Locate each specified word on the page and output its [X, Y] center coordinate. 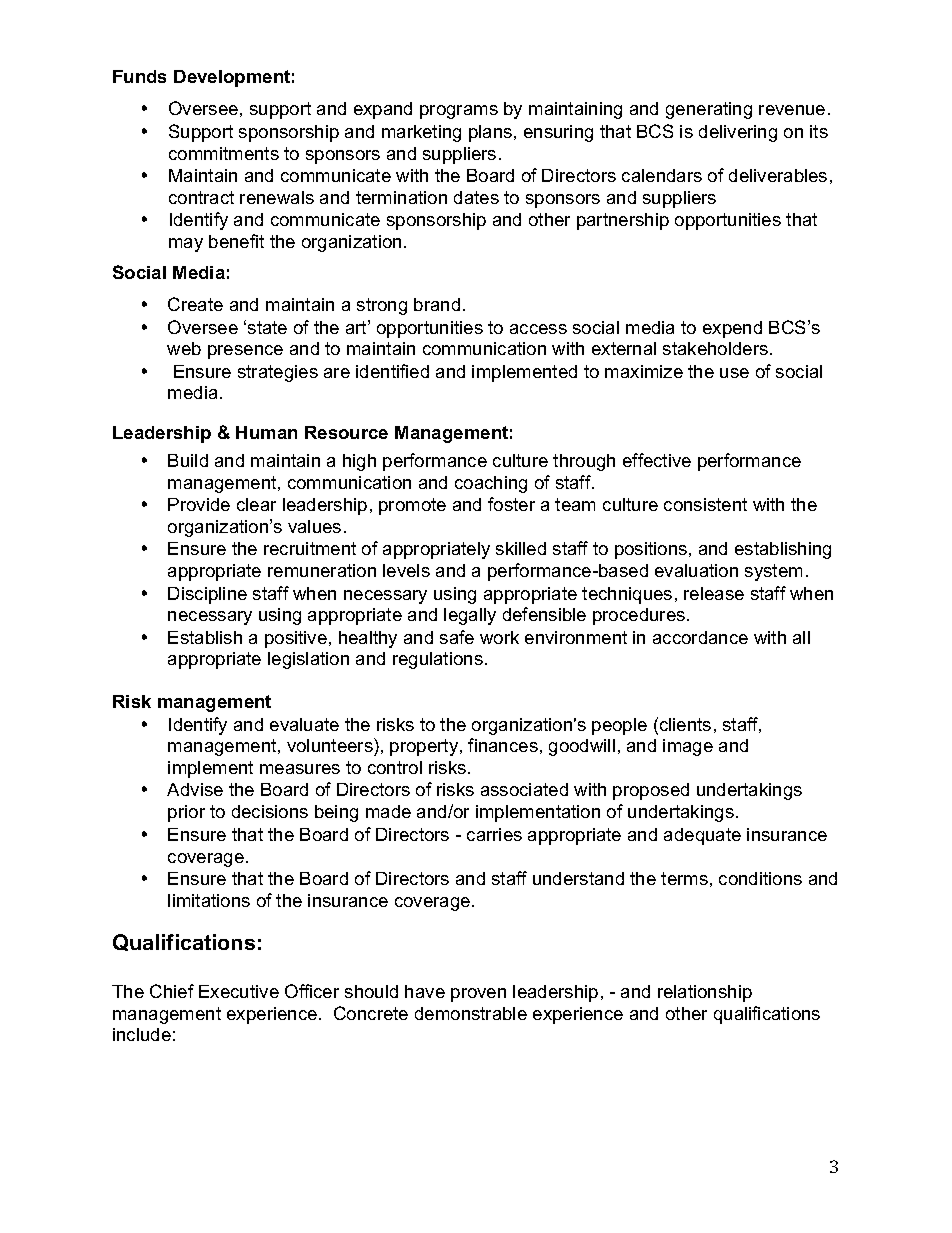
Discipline [207, 595]
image [688, 747]
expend [732, 329]
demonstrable [471, 1013]
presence [245, 352]
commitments [224, 153]
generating [709, 110]
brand [437, 304]
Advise [195, 789]
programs [459, 112]
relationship [705, 993]
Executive [239, 991]
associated [524, 789]
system [773, 572]
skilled [521, 548]
